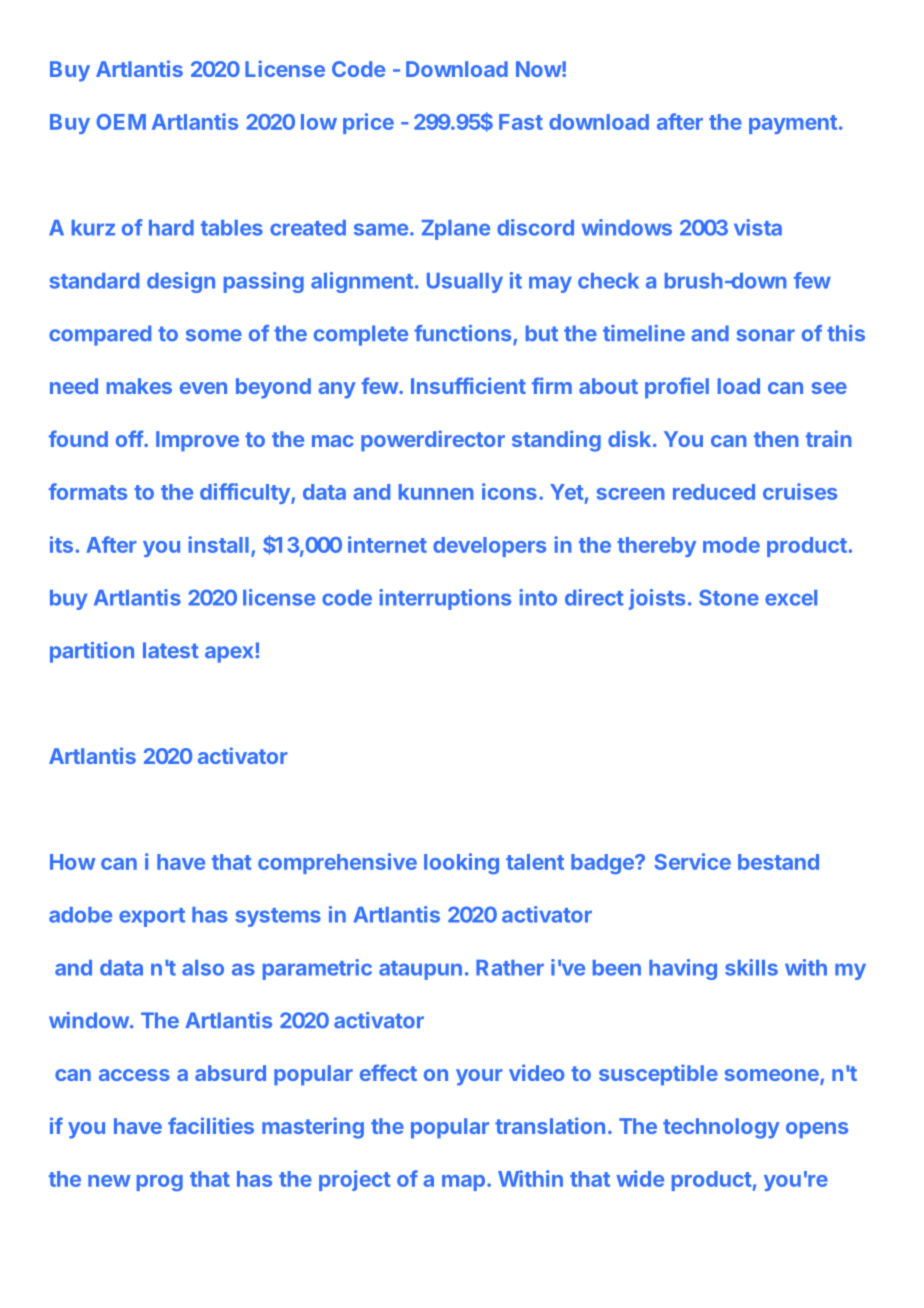  Describe the element at coordinates (160, 1183) in the image. I see `prog` at that location.
